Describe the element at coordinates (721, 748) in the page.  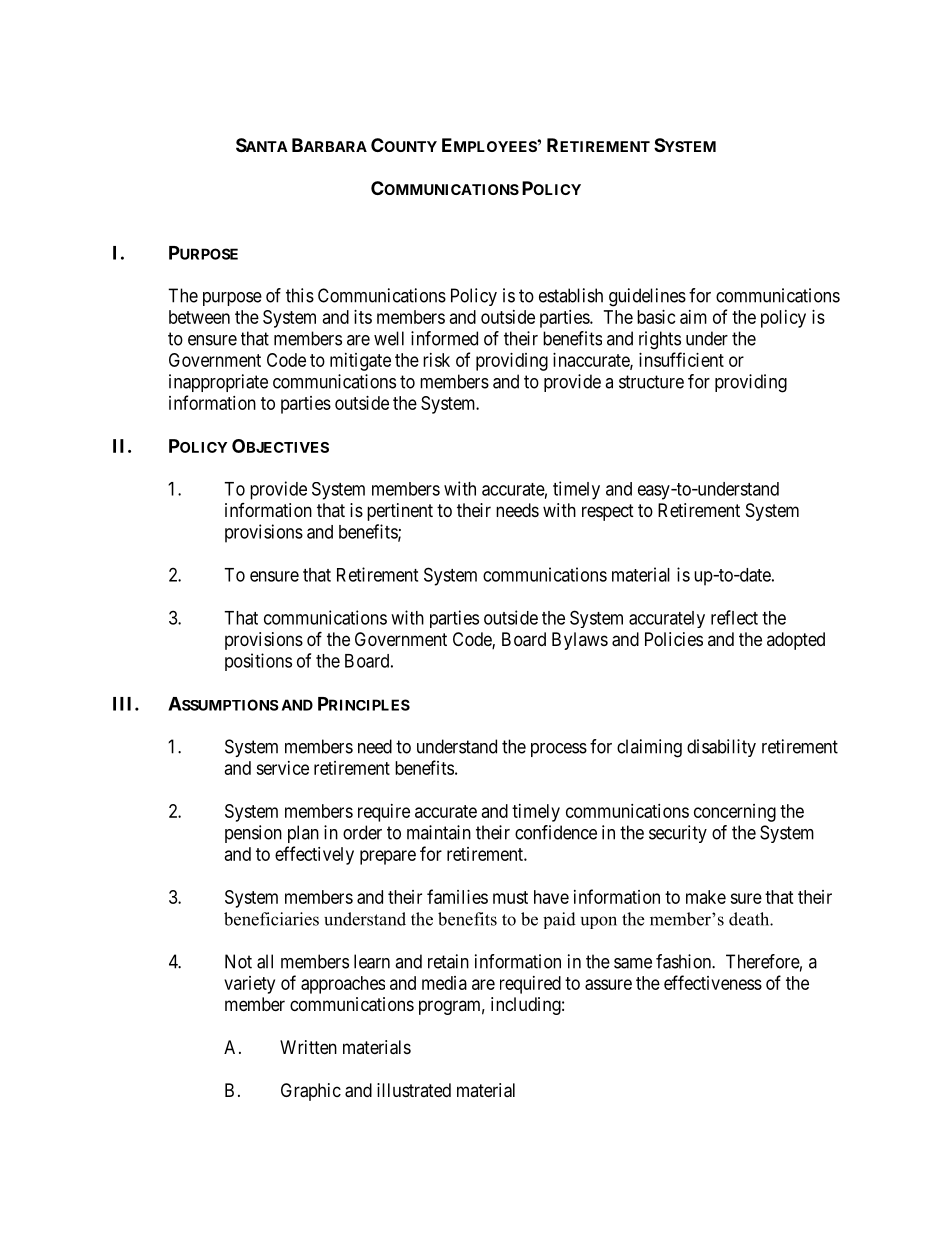
I see `disability` at that location.
